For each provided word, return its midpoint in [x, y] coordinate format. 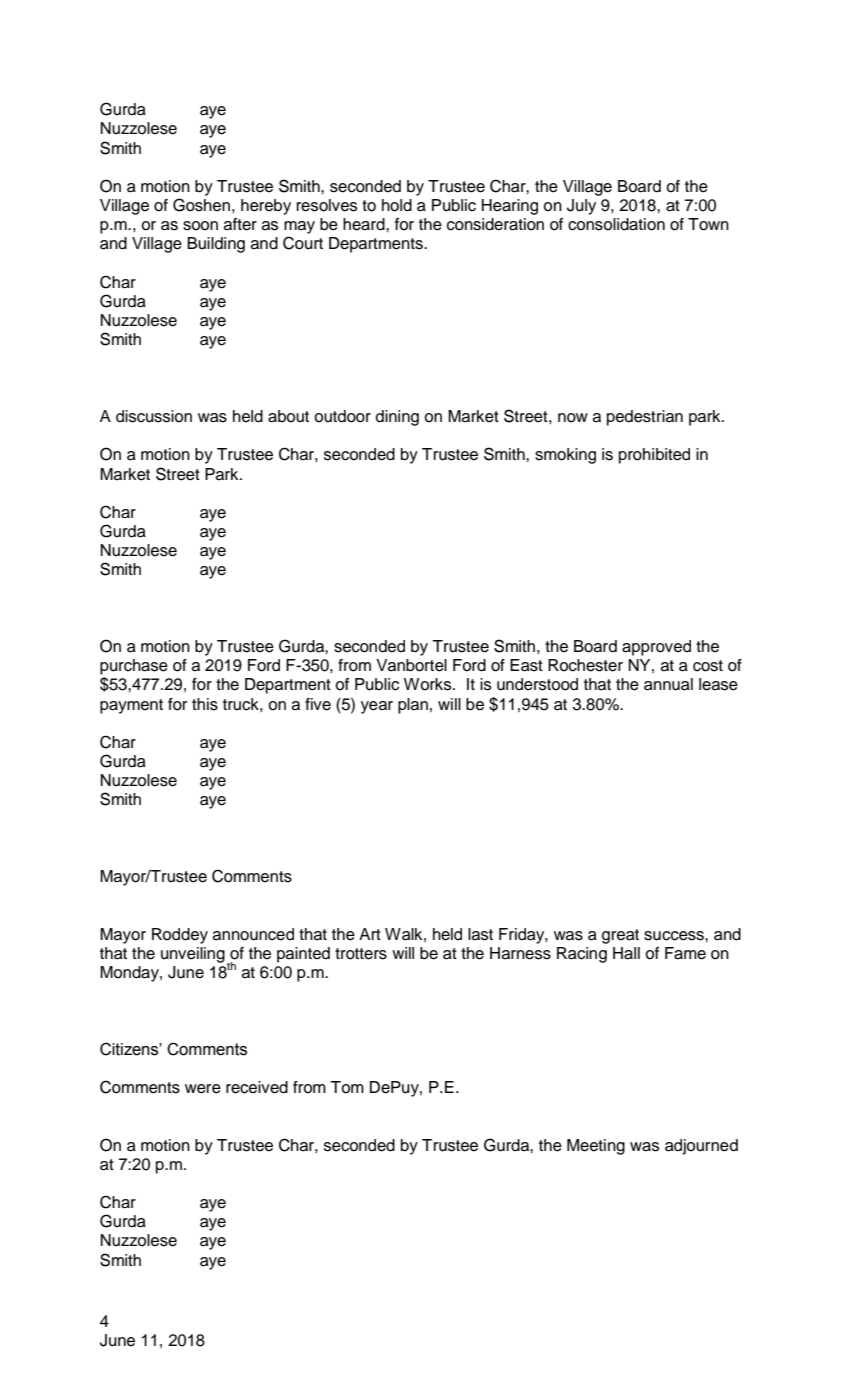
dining [397, 418]
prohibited [654, 456]
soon [200, 226]
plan [413, 706]
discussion [154, 416]
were [203, 1089]
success [675, 936]
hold [397, 205]
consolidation [616, 224]
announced [253, 934]
